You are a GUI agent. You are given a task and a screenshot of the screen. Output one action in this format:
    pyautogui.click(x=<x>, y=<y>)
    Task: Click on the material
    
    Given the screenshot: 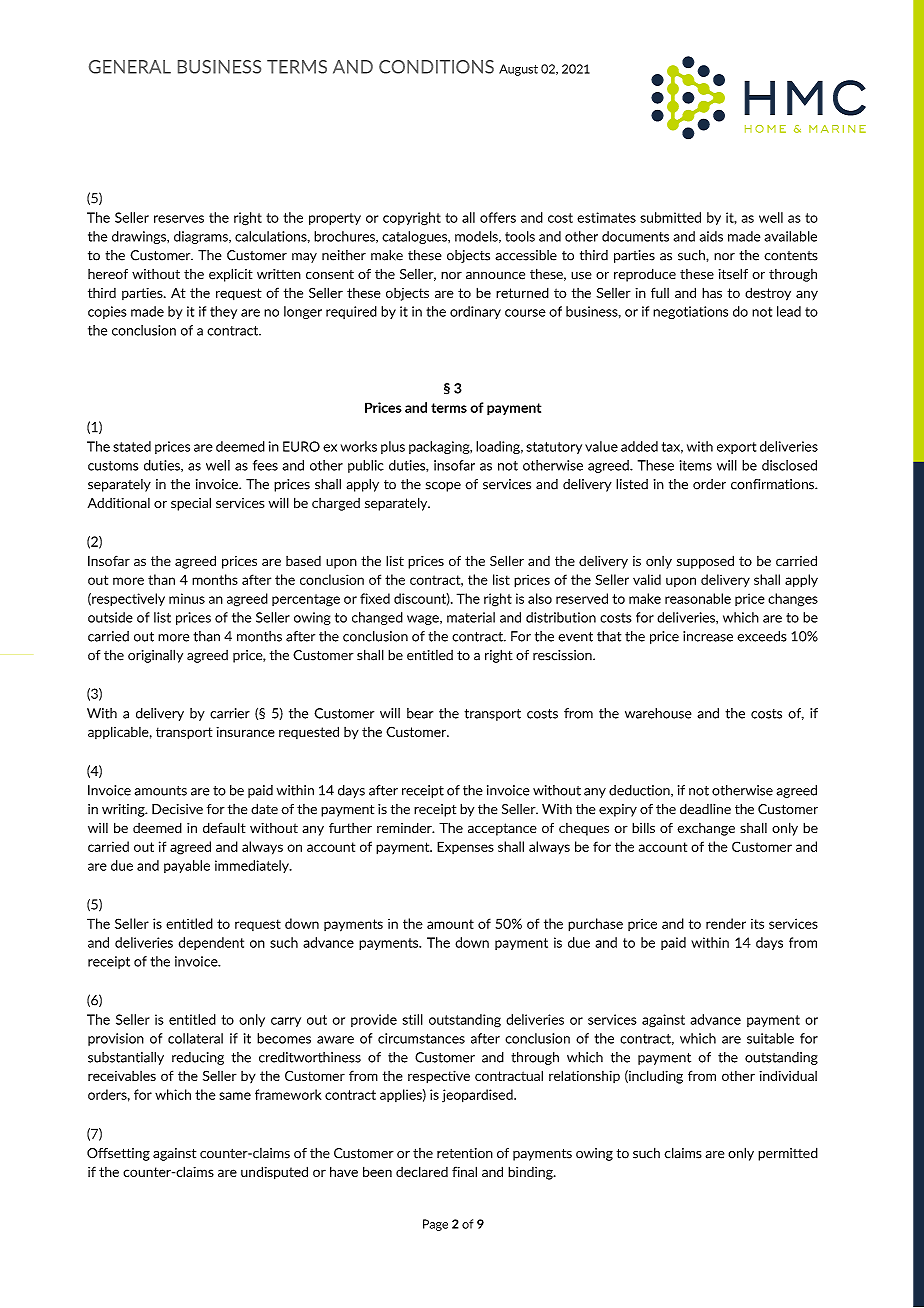 What is the action you would take?
    pyautogui.click(x=471, y=617)
